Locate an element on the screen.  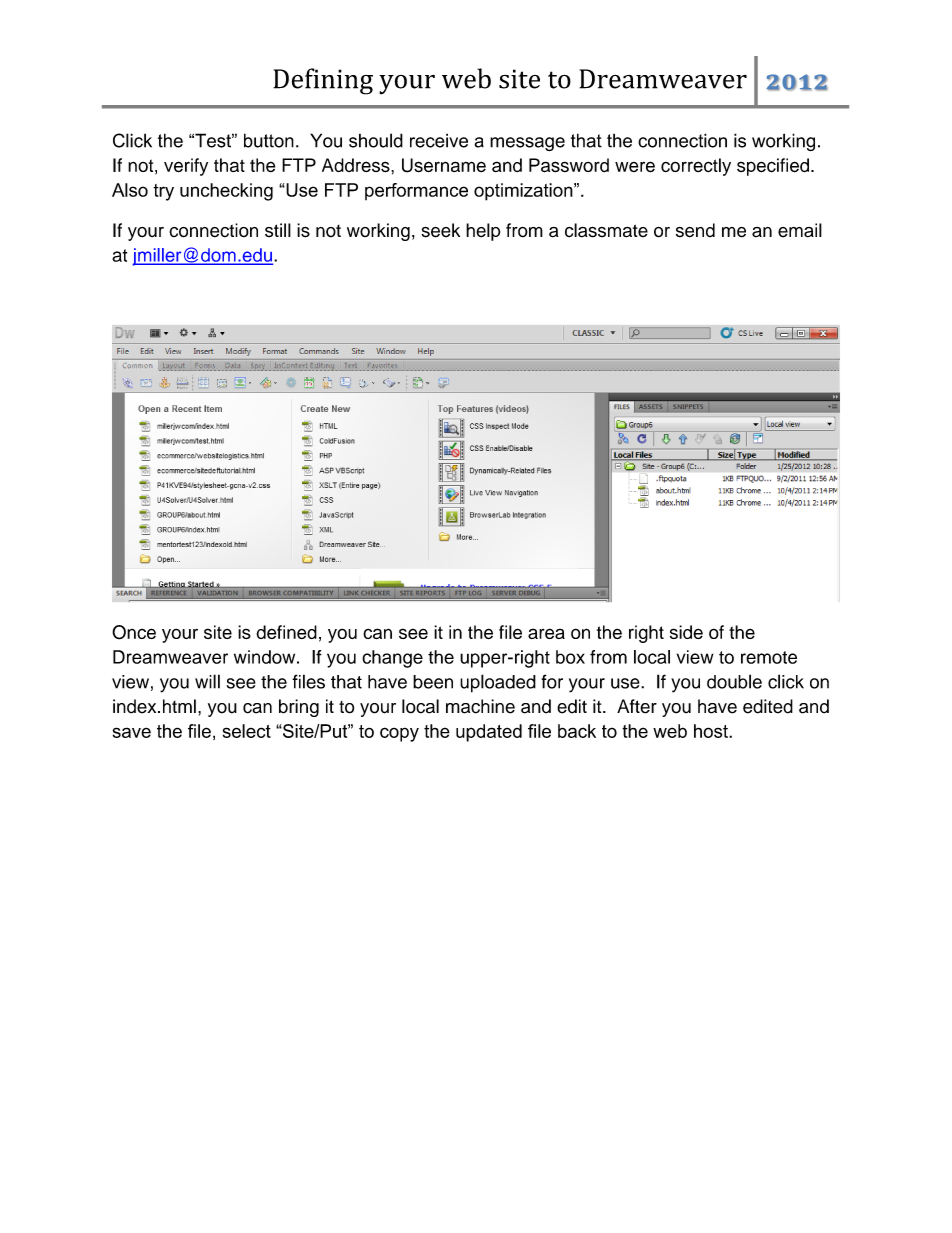
select is located at coordinates (247, 731).
